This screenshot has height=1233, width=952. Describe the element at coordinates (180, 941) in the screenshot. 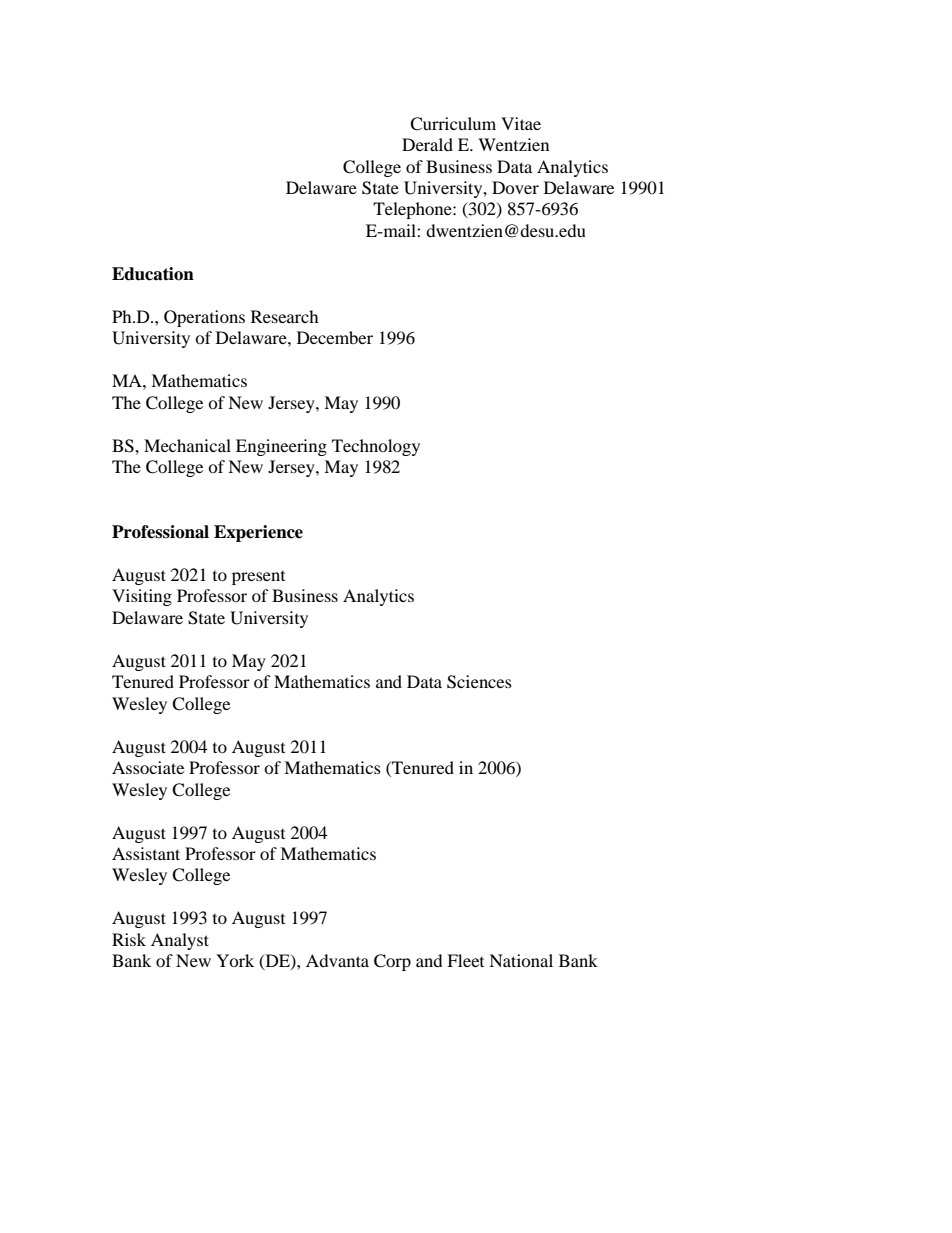

I see `Analyst` at that location.
